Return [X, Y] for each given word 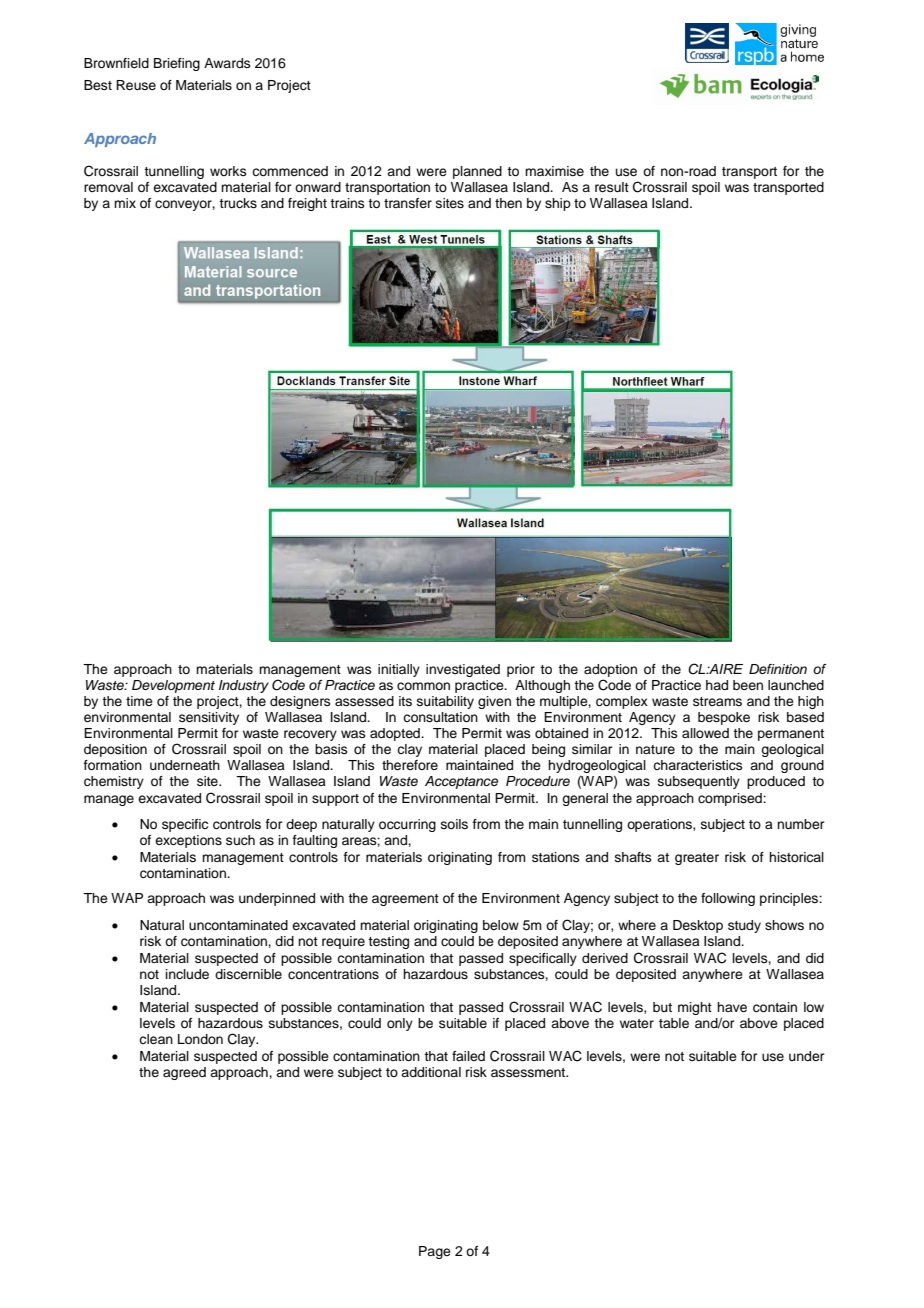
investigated [463, 670]
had [717, 685]
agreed [184, 1073]
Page [435, 1252]
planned [477, 172]
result [612, 187]
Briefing [177, 64]
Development [173, 686]
